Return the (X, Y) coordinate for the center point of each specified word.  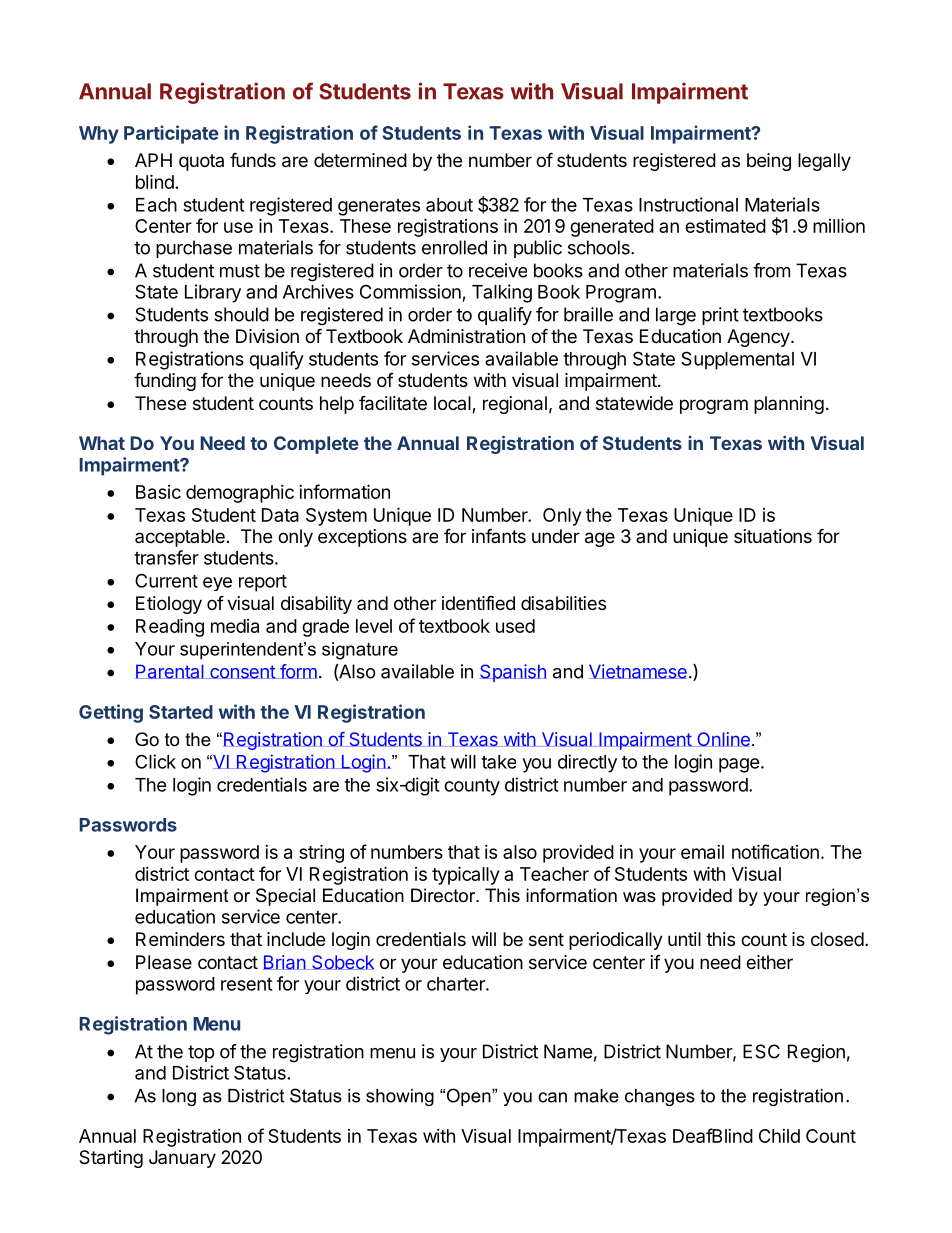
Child (779, 1136)
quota (201, 162)
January (182, 1159)
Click (155, 761)
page (739, 765)
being (769, 162)
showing (400, 1097)
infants (499, 535)
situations (773, 536)
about (449, 205)
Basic (158, 492)
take (498, 762)
